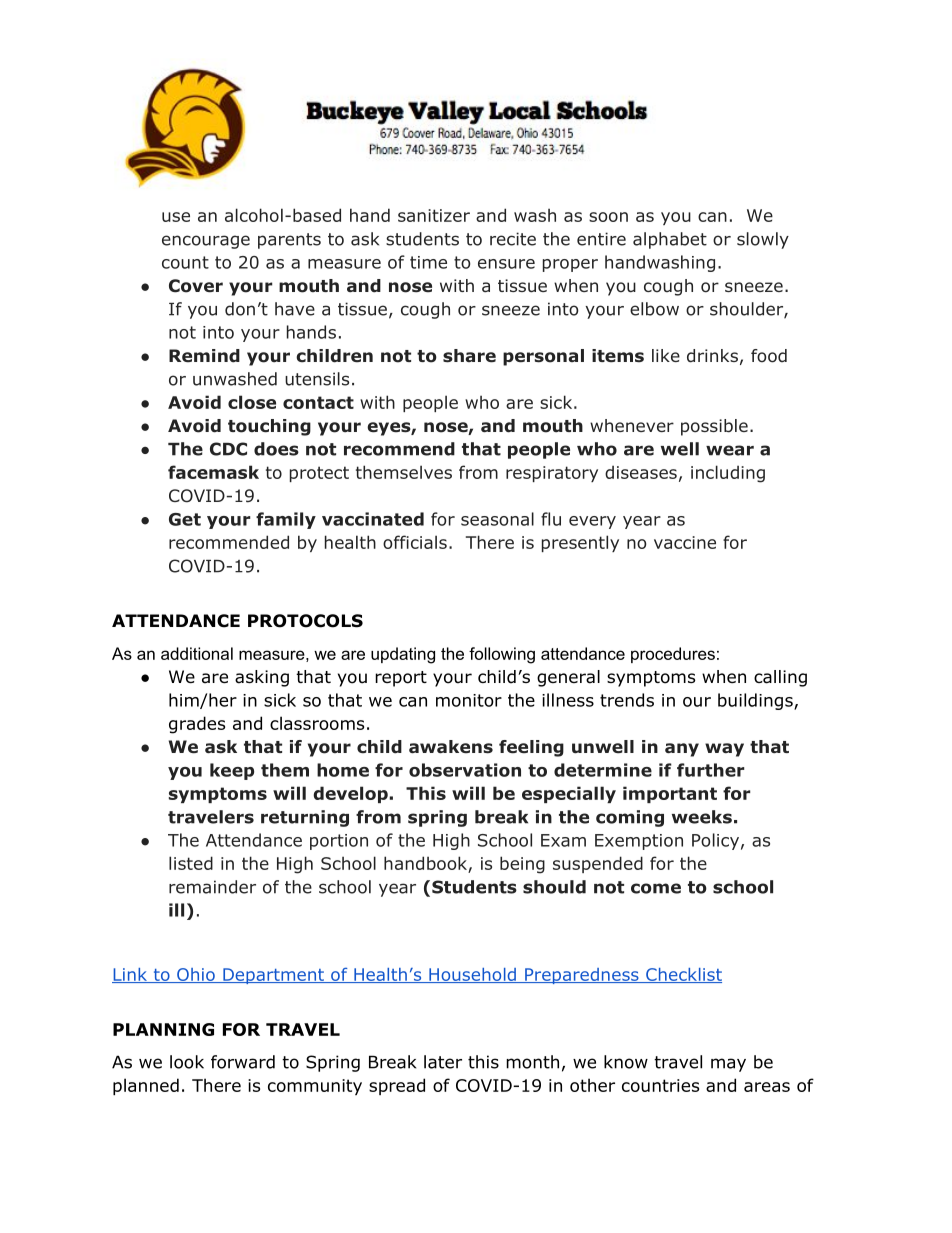 The image size is (952, 1233). What do you see at coordinates (670, 240) in the screenshot?
I see `alphabet` at bounding box center [670, 240].
